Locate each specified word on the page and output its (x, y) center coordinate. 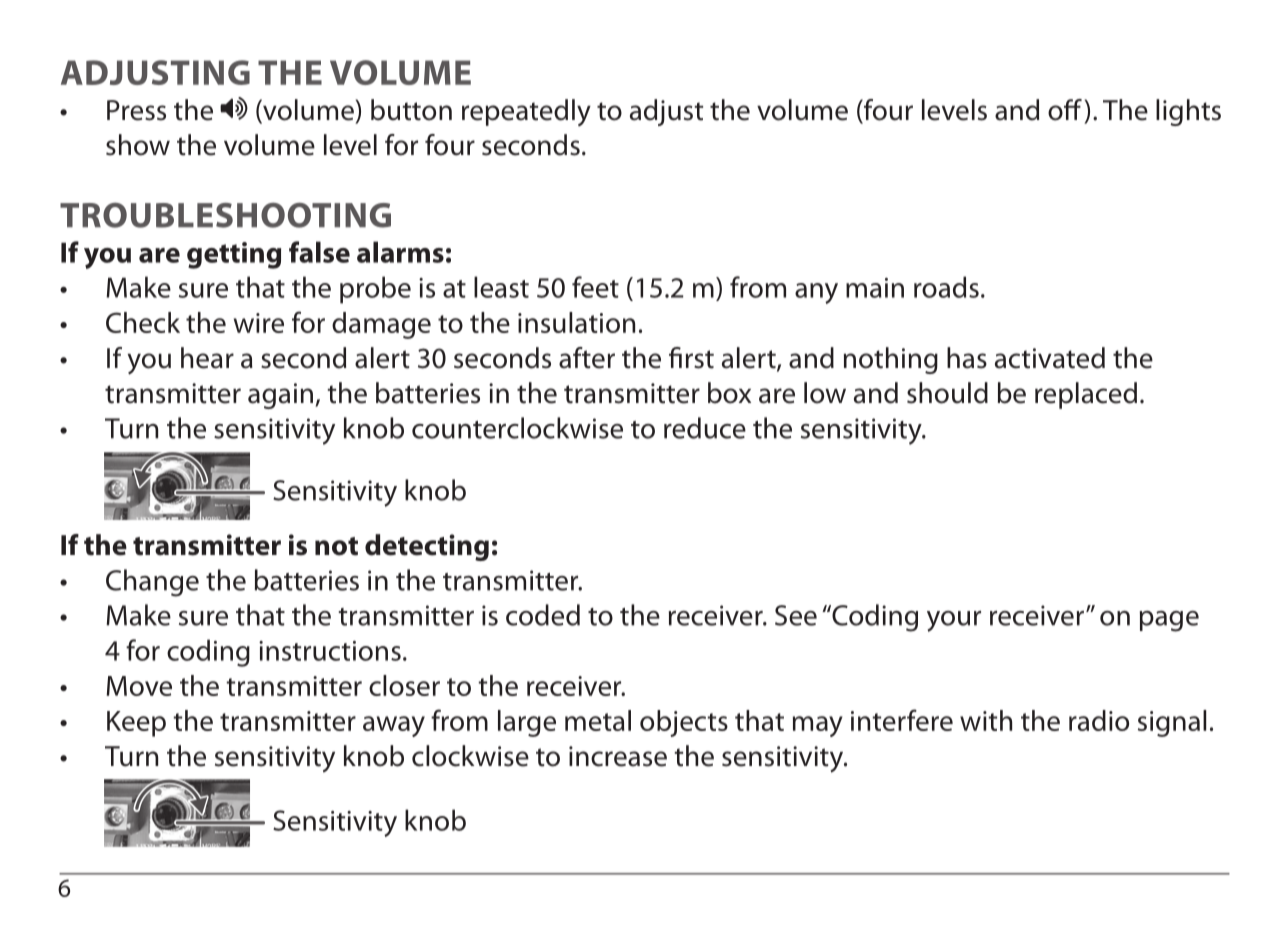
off (1065, 110)
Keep (136, 724)
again (280, 396)
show (138, 145)
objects (684, 723)
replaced (1086, 395)
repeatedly (526, 112)
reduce (705, 428)
